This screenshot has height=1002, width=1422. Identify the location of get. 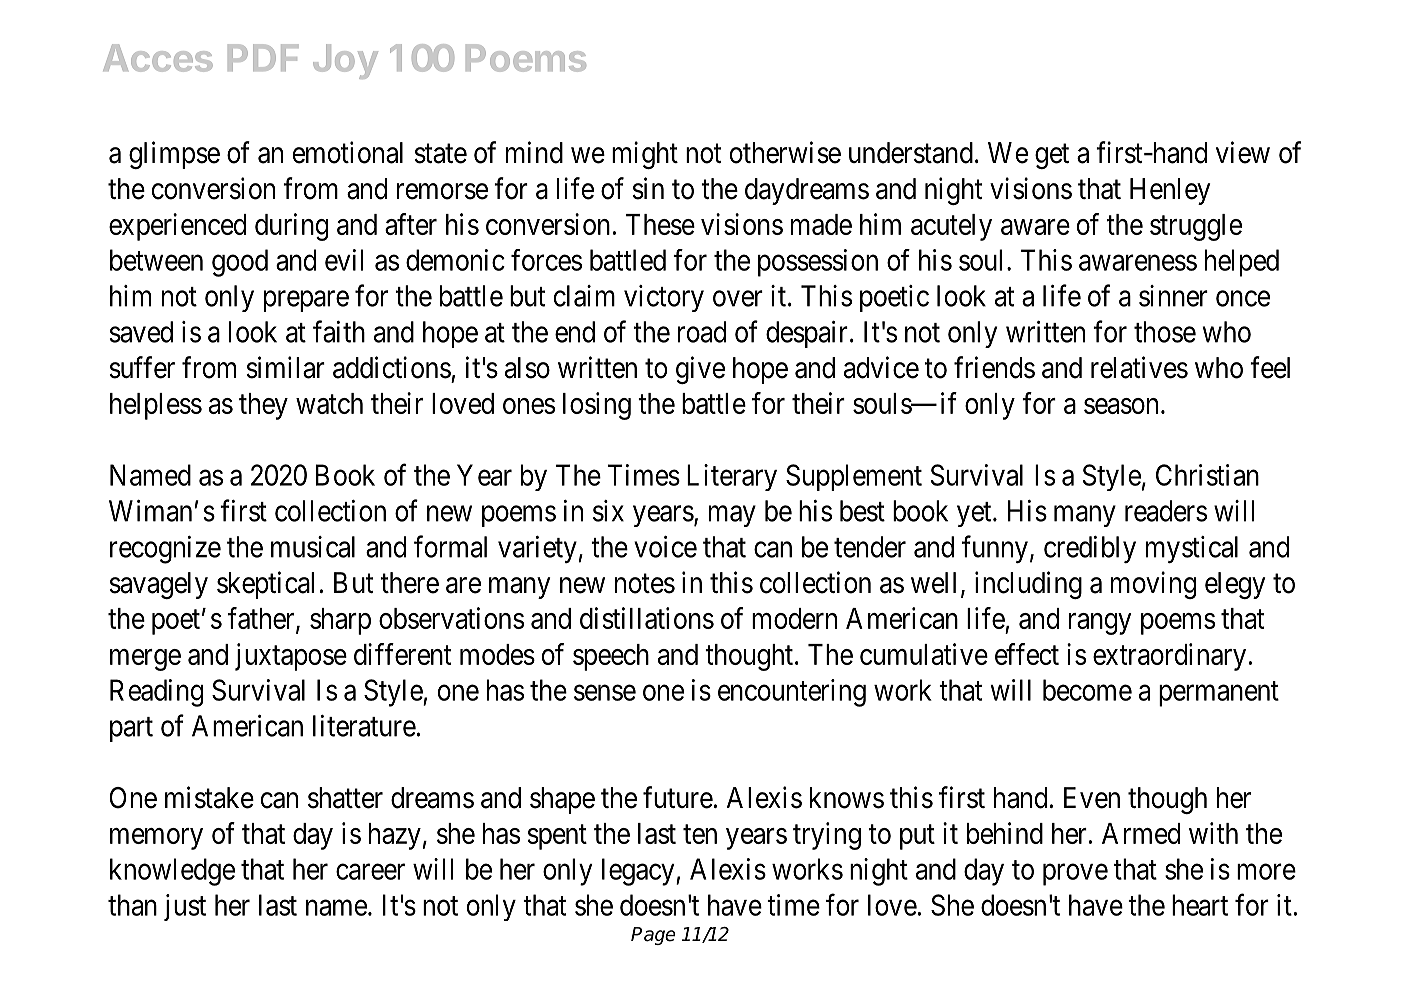
(1052, 156).
